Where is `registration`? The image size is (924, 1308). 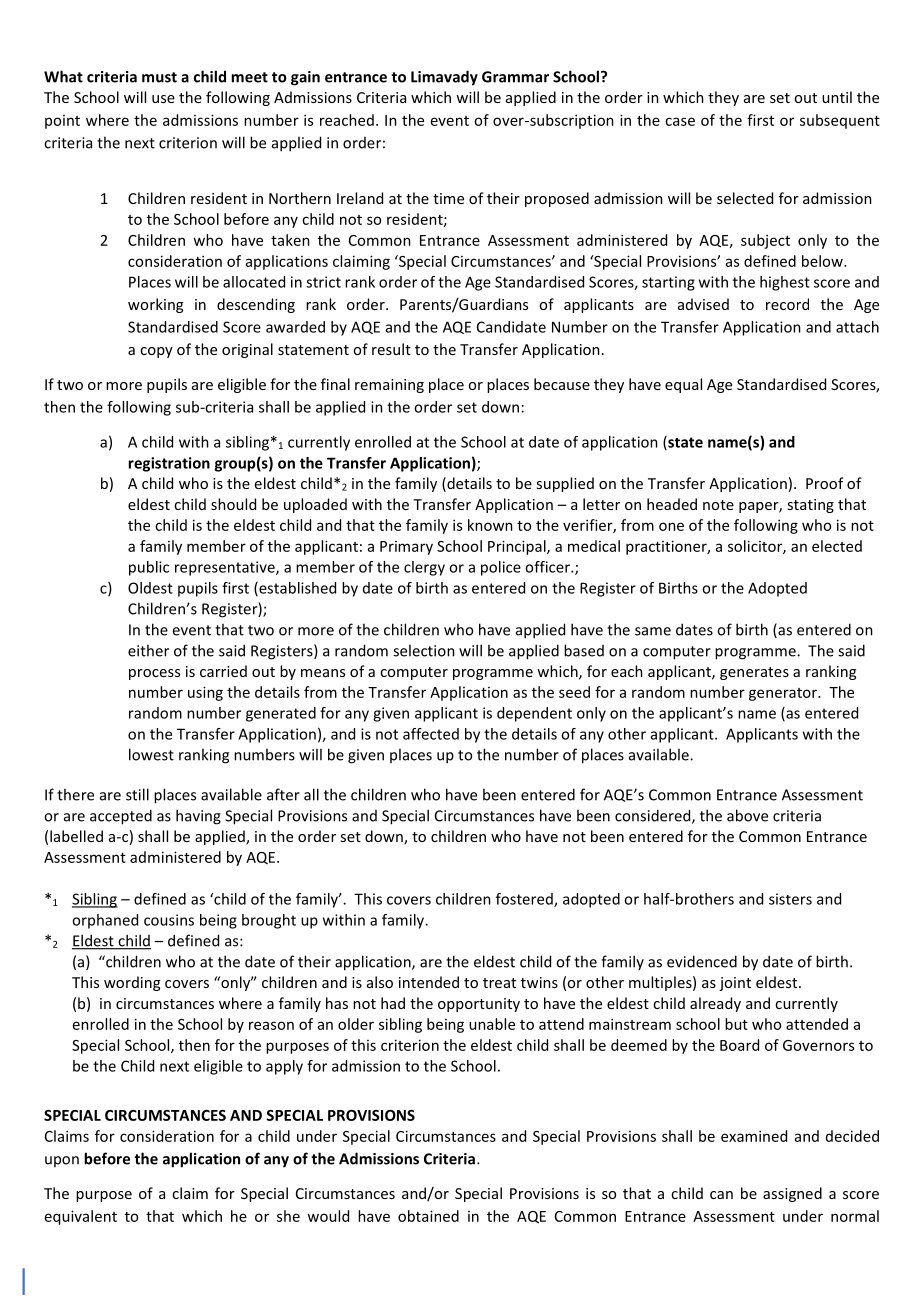
registration is located at coordinates (169, 464).
